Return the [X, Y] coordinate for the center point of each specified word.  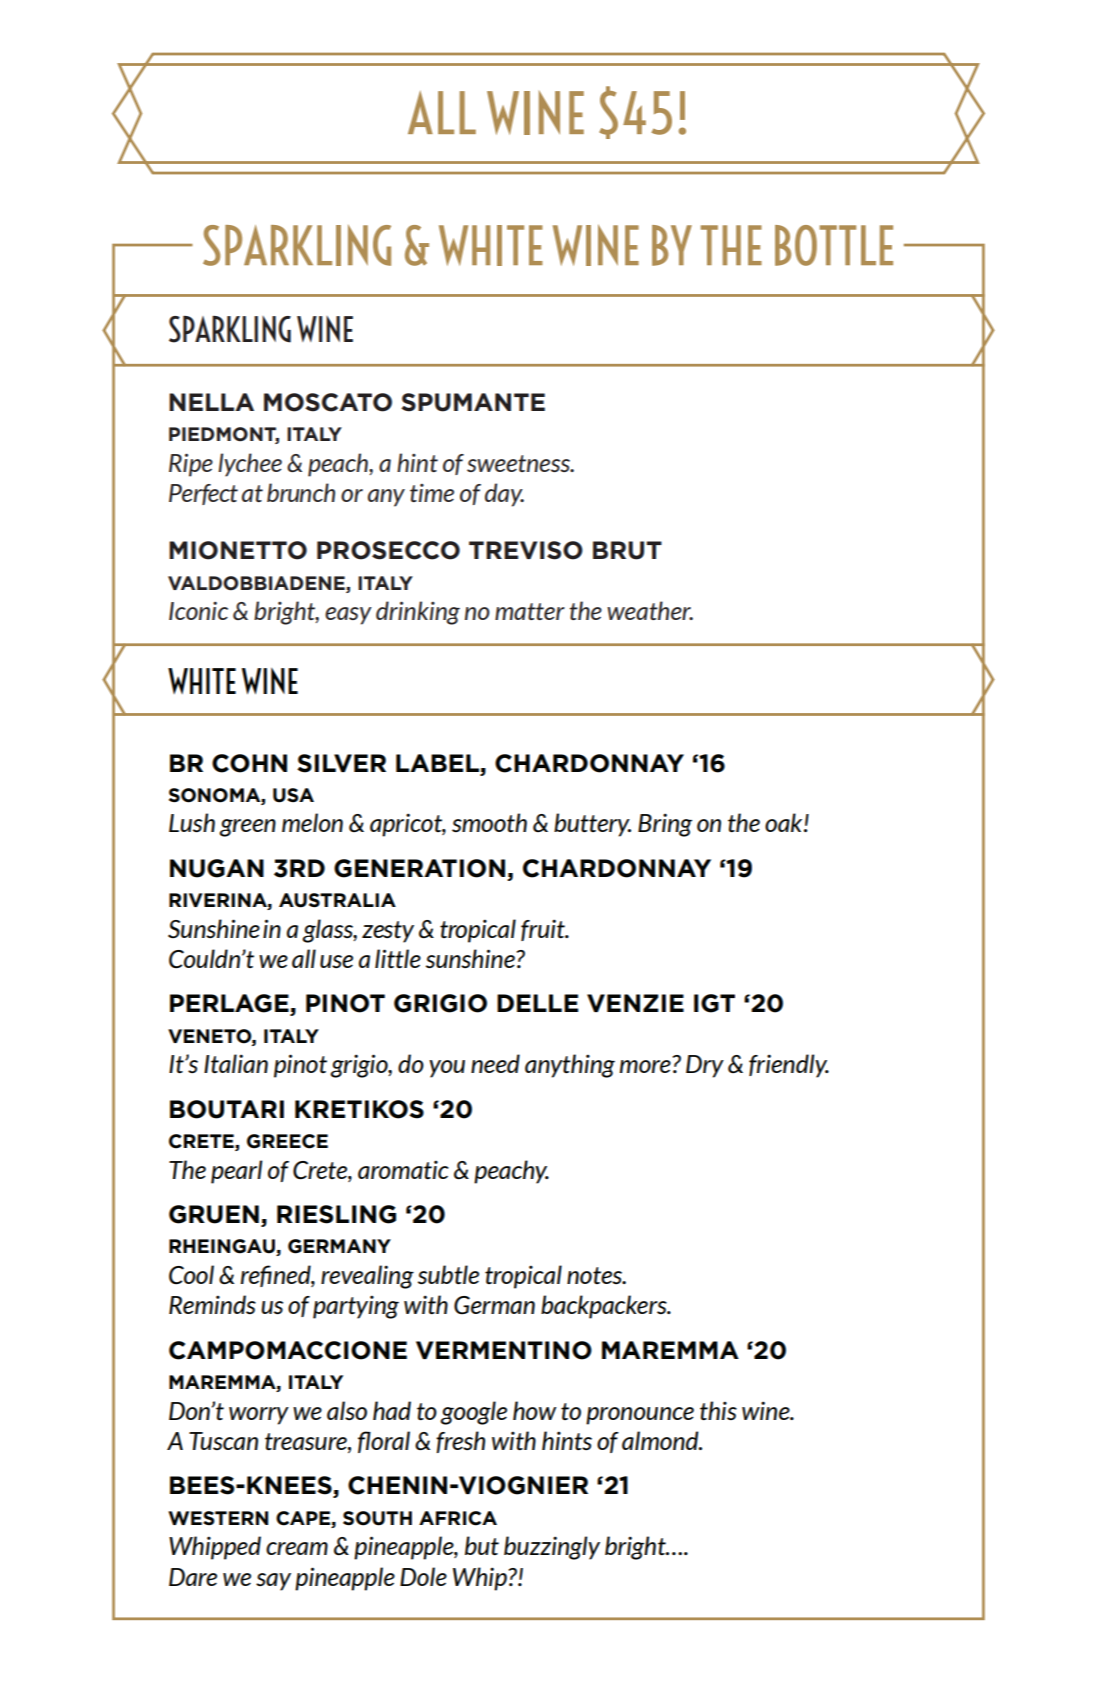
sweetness [519, 463]
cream [297, 1548]
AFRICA [458, 1518]
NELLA [211, 402]
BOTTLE [834, 245]
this [718, 1410]
